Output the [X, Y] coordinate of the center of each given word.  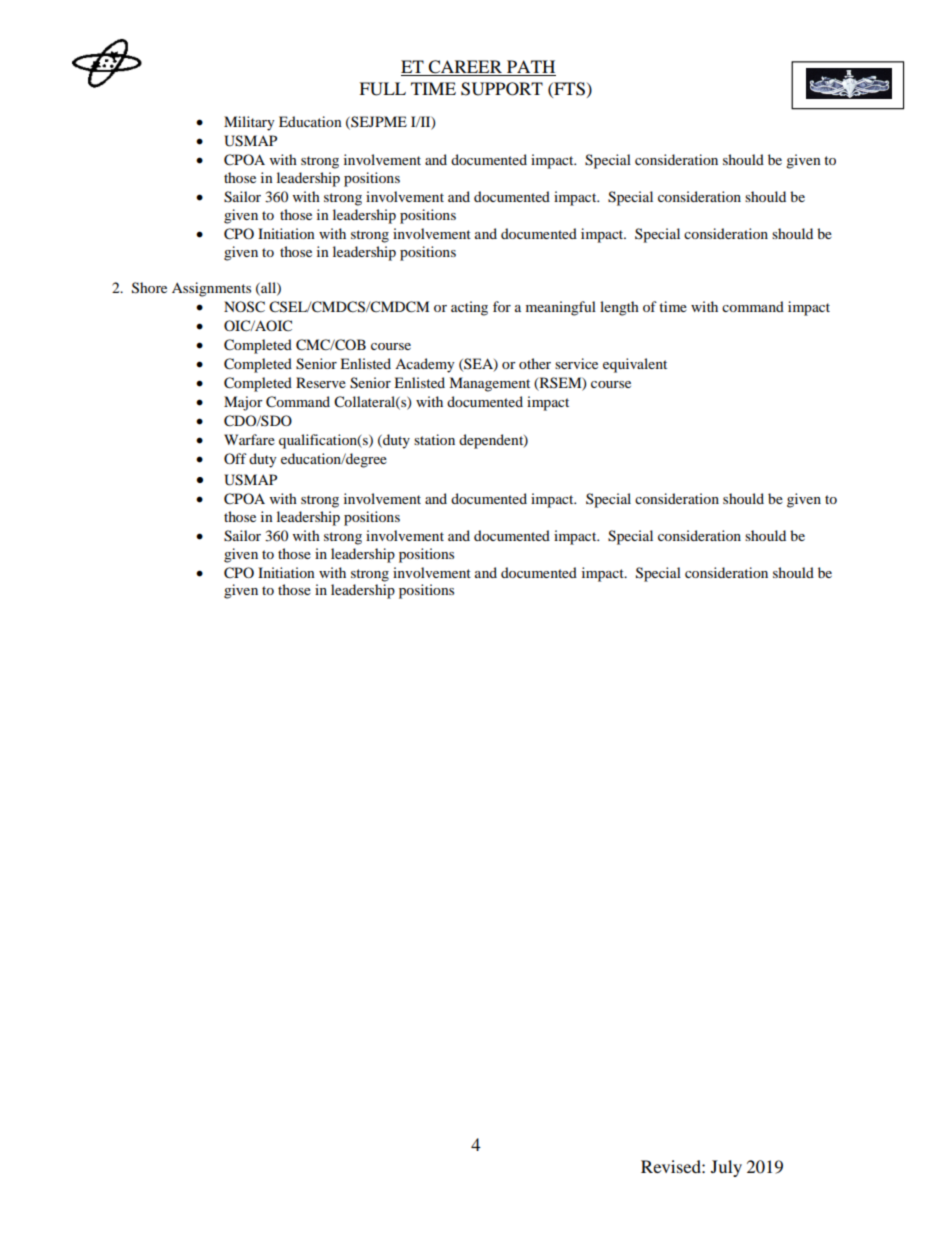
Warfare [249, 439]
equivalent [635, 365]
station [434, 439]
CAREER [465, 68]
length [619, 308]
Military [249, 123]
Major [243, 403]
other [535, 363]
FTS [568, 89]
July [726, 1168]
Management [489, 384]
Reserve [321, 382]
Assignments [211, 289]
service [576, 363]
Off [235, 458]
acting [469, 308]
